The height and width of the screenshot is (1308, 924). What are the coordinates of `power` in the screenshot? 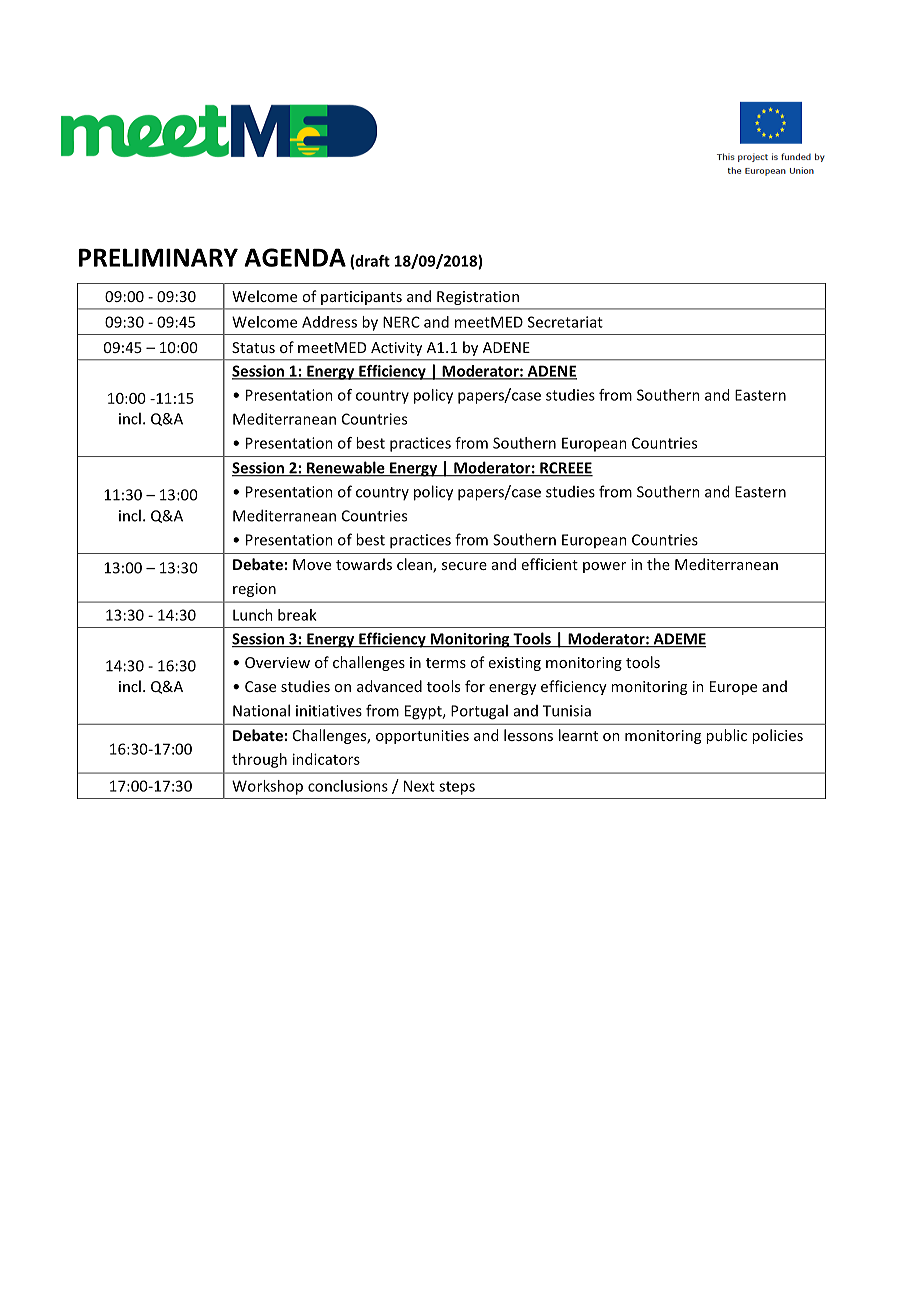 It's located at (604, 567).
